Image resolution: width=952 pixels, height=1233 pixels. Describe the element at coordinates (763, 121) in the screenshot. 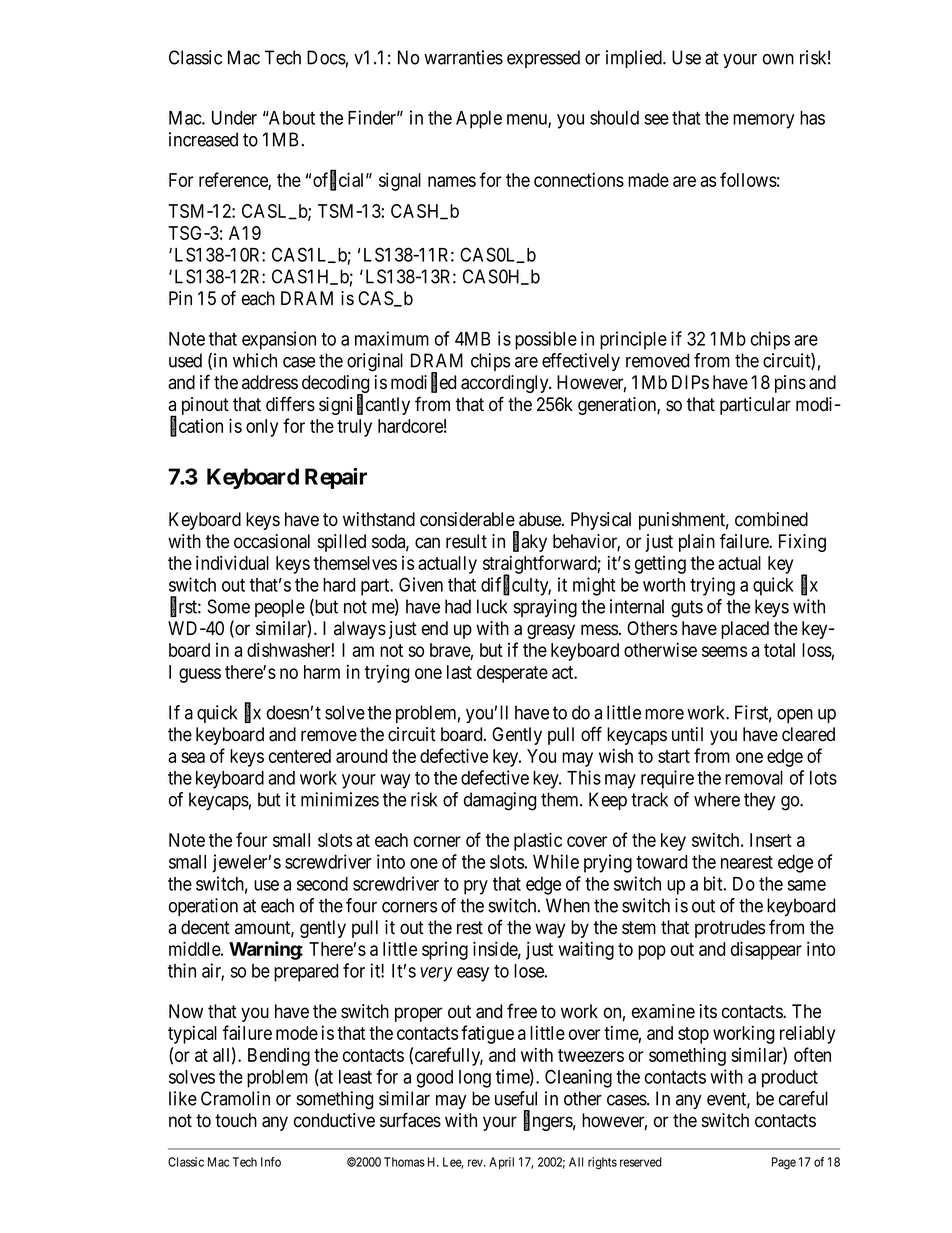

I see `memory` at that location.
